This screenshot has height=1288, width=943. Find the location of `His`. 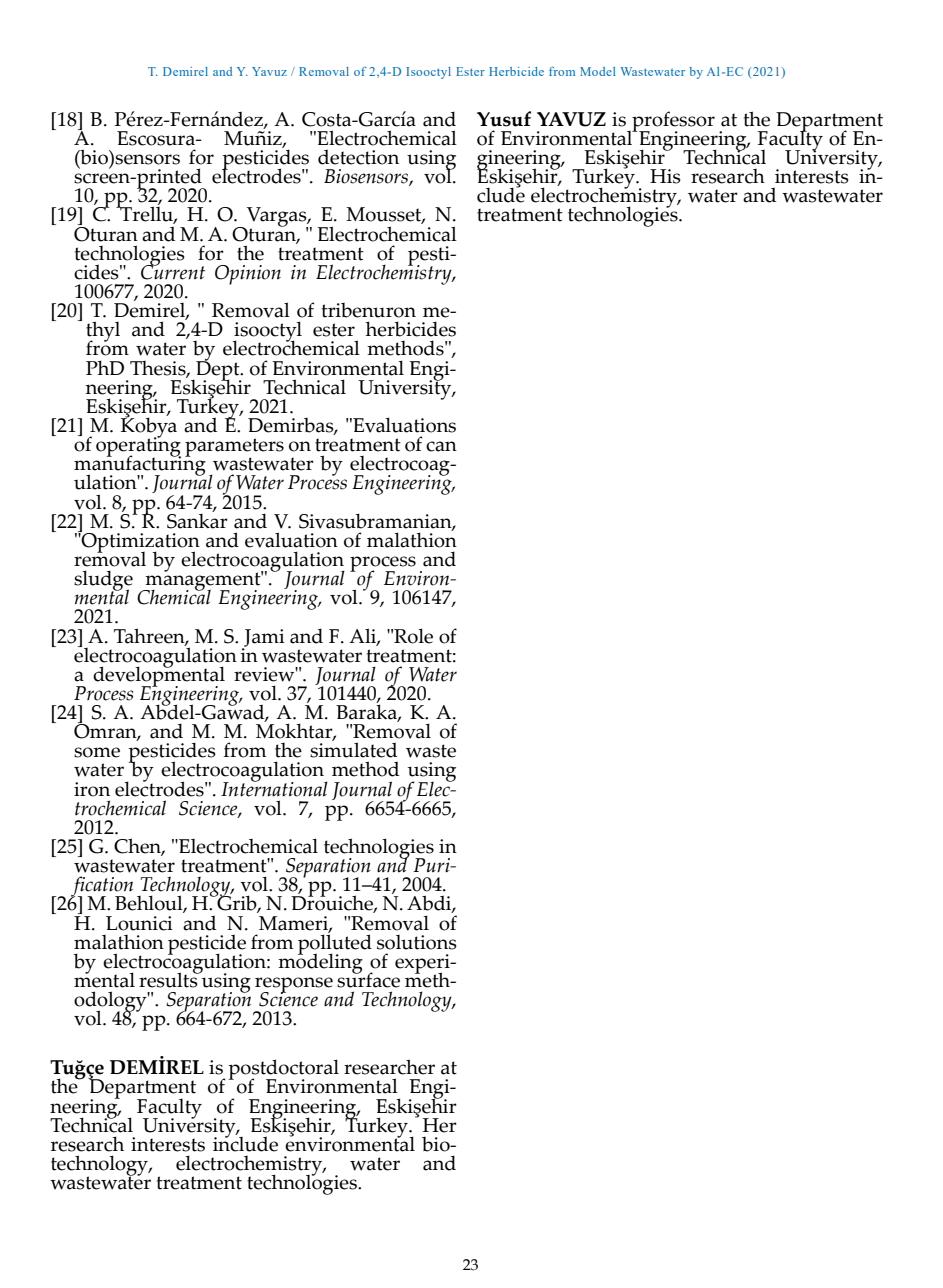

His is located at coordinates (665, 176).
